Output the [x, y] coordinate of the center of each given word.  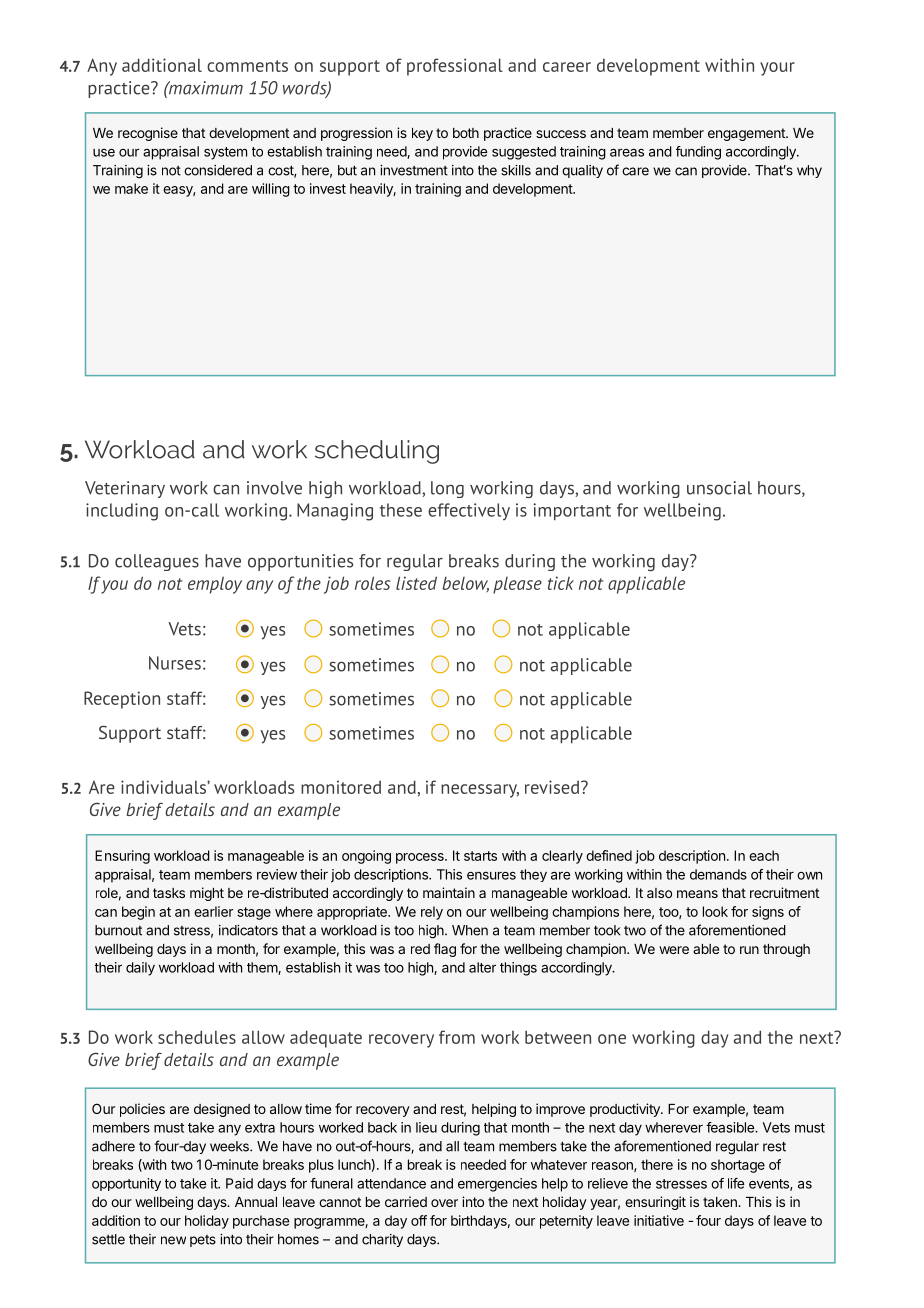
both [466, 133]
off [419, 1220]
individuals [164, 787]
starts [480, 856]
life [736, 1183]
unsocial [719, 488]
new [173, 1240]
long [447, 489]
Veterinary [125, 489]
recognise [148, 134]
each [764, 855]
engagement [747, 134]
